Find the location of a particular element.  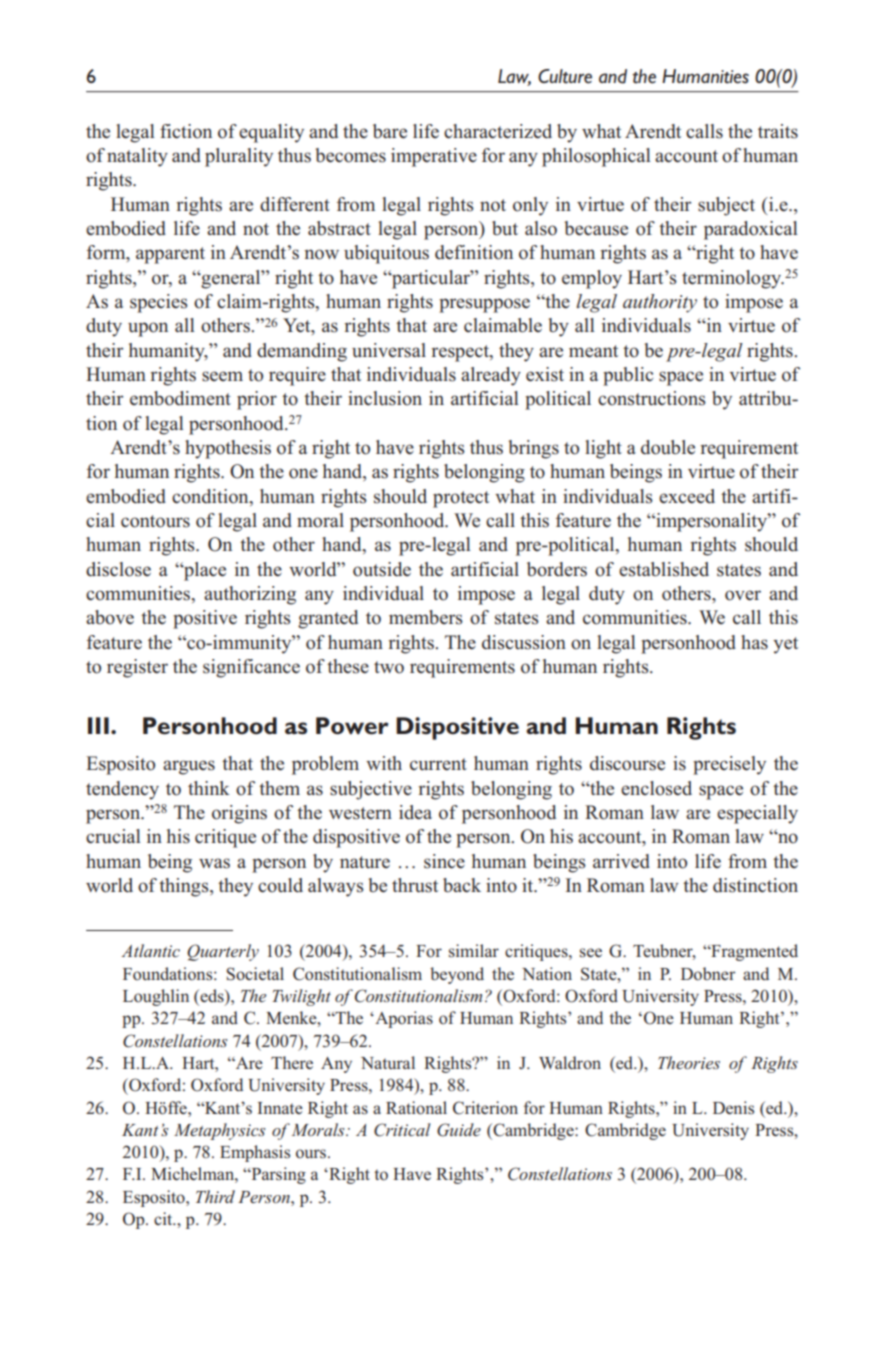

plurality is located at coordinates (239, 157).
